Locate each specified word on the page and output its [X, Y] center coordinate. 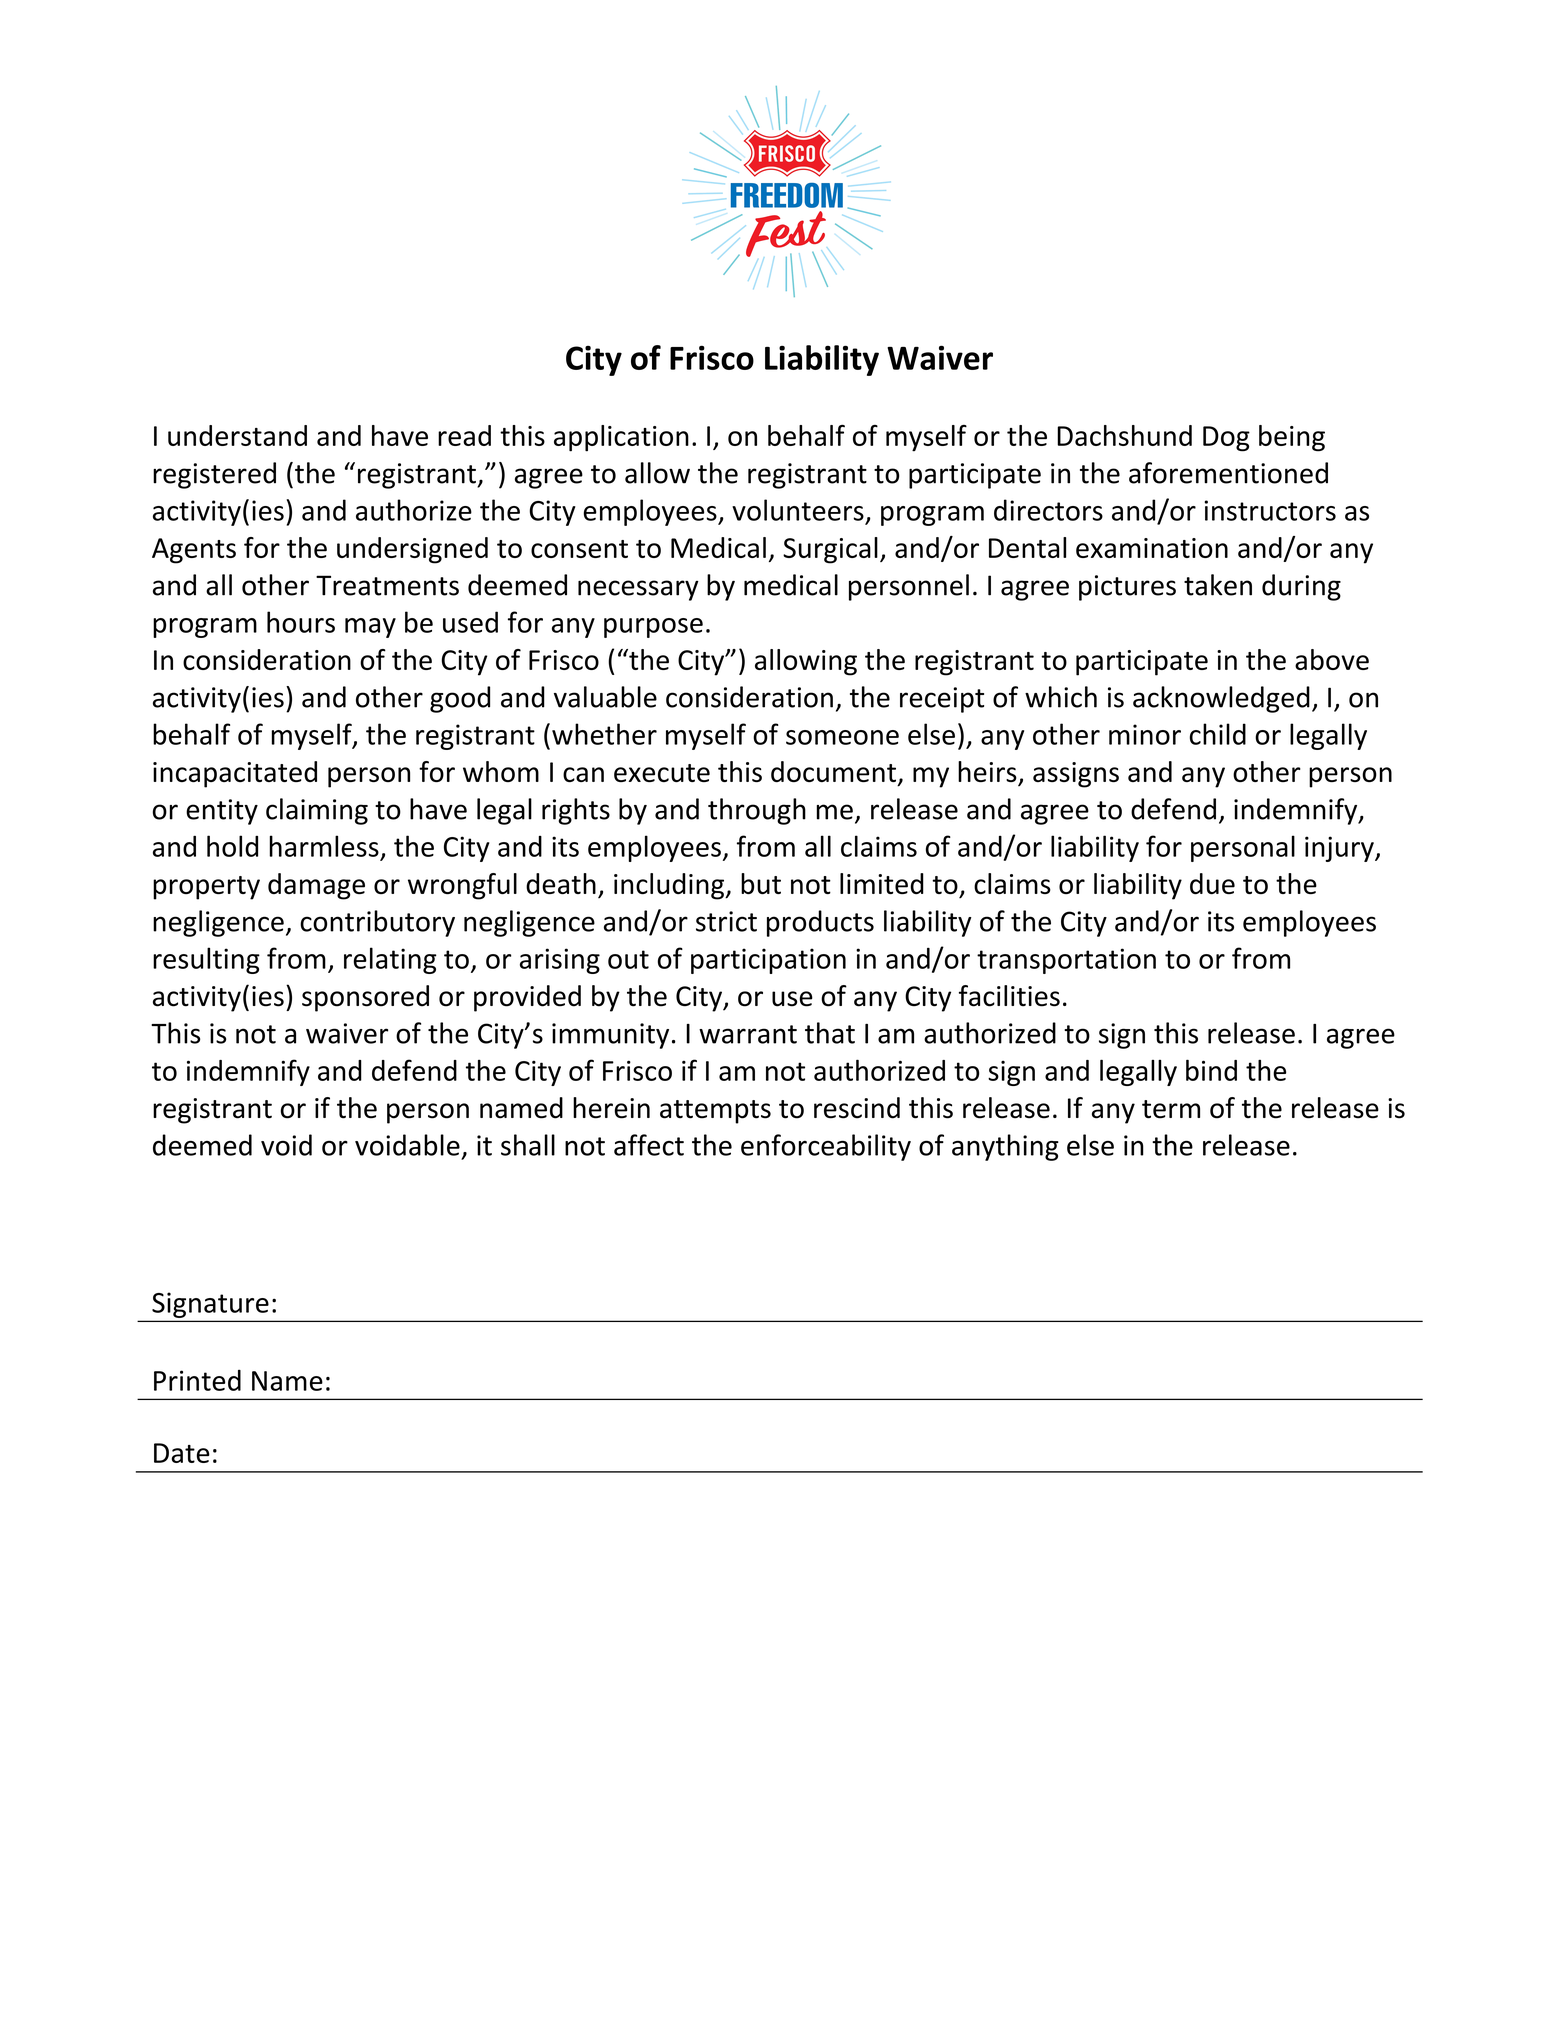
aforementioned [1228, 473]
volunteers [798, 510]
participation [768, 961]
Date [182, 1453]
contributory [377, 923]
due [1212, 883]
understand [237, 435]
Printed [197, 1380]
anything [1005, 1147]
